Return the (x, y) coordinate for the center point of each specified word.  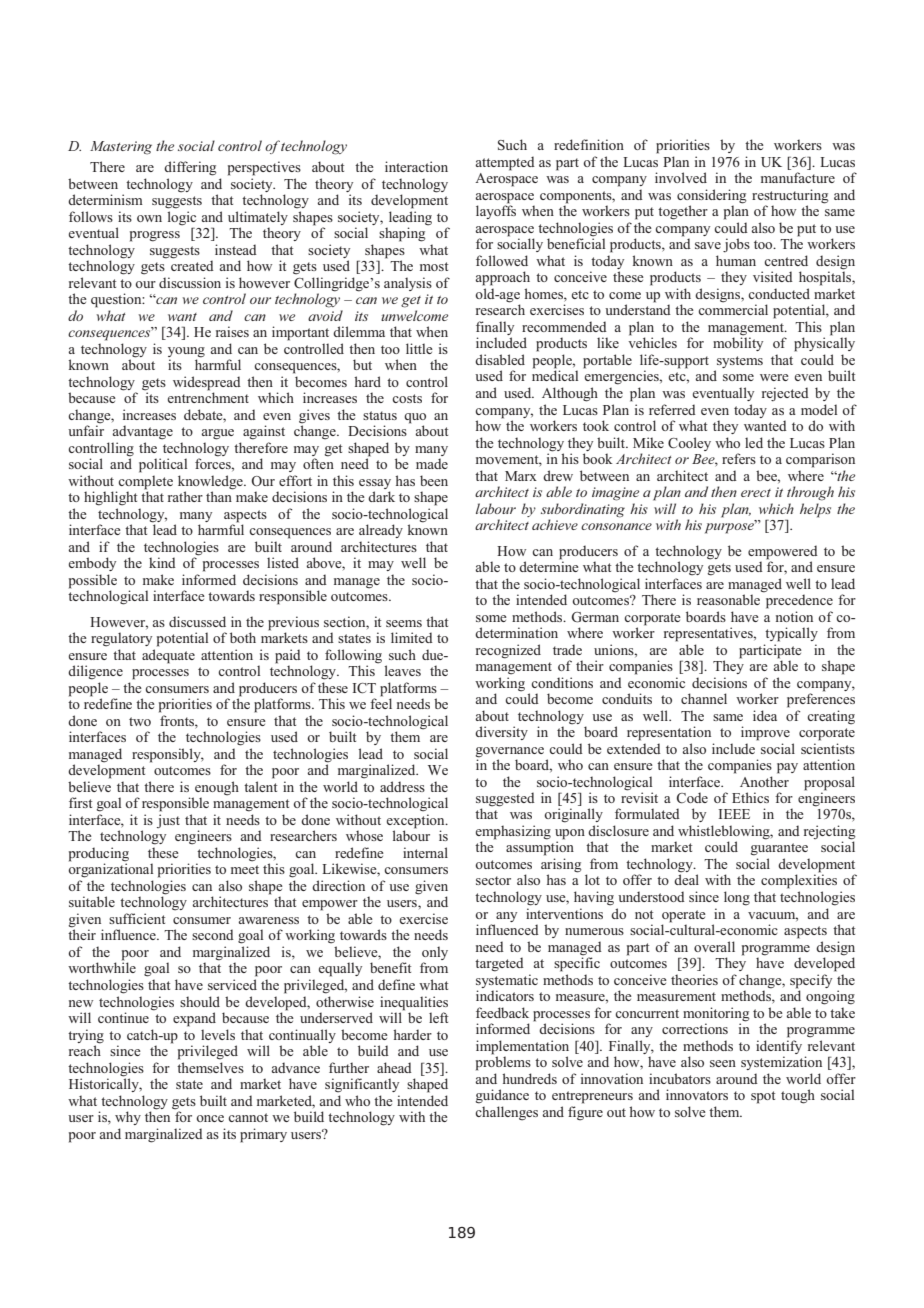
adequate (168, 656)
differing (190, 168)
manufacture (798, 177)
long (737, 898)
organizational (110, 869)
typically (791, 634)
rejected (785, 394)
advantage (142, 432)
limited (412, 637)
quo (415, 418)
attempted (505, 163)
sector (493, 880)
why (128, 1118)
